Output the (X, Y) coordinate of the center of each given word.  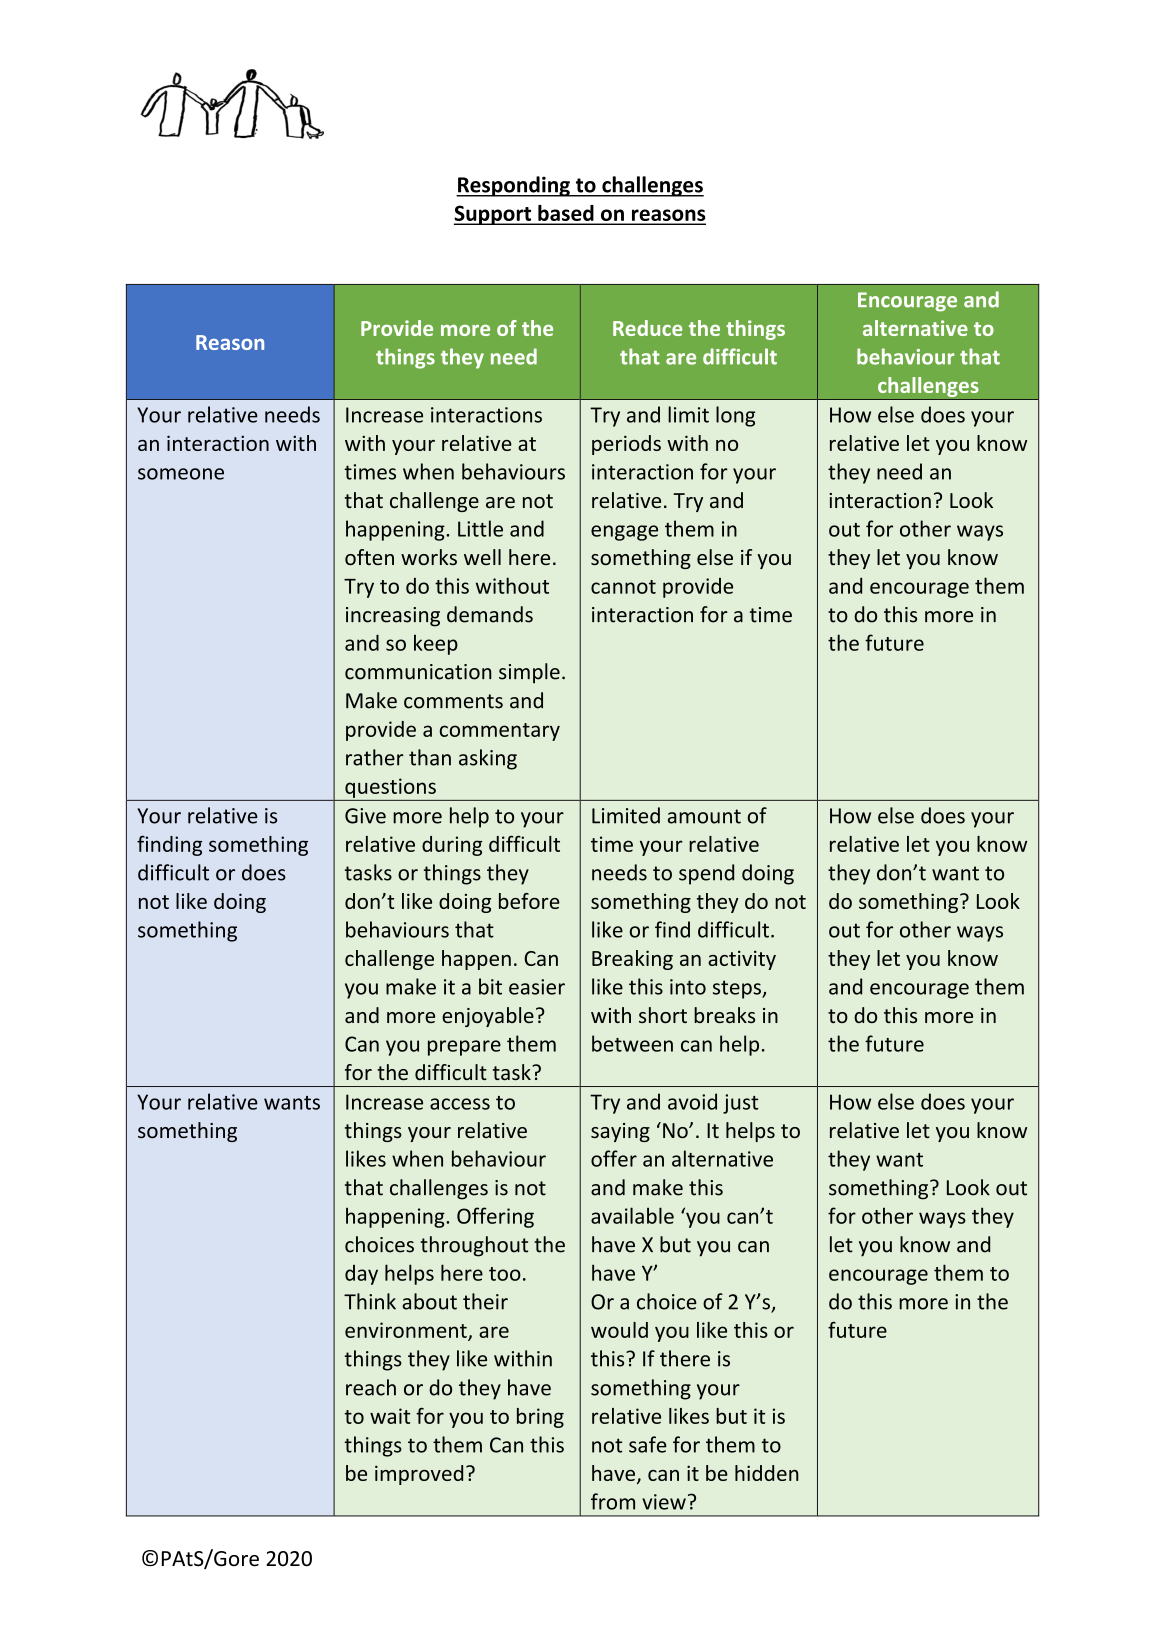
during (452, 846)
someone (181, 474)
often (369, 557)
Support (494, 215)
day (361, 1275)
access (460, 1104)
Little (480, 528)
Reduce (647, 328)
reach (371, 1387)
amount (704, 816)
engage (624, 533)
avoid (692, 1101)
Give (365, 816)
